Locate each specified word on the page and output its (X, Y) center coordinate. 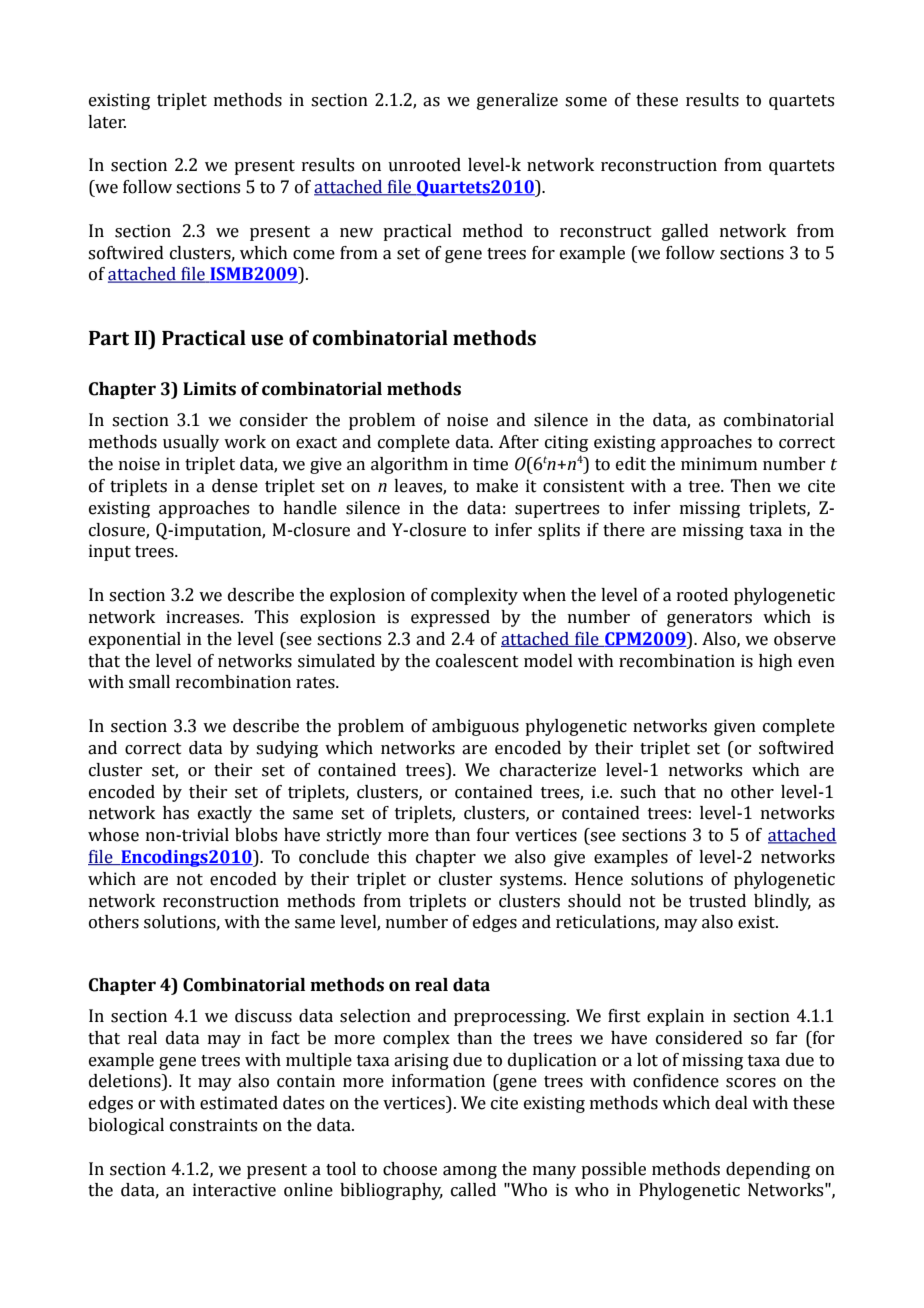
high (776, 662)
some (586, 102)
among (470, 1172)
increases (204, 617)
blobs (256, 835)
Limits (209, 389)
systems (532, 881)
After (518, 442)
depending (768, 1170)
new (356, 233)
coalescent (477, 661)
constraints (213, 1125)
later (107, 122)
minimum (719, 464)
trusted (717, 901)
